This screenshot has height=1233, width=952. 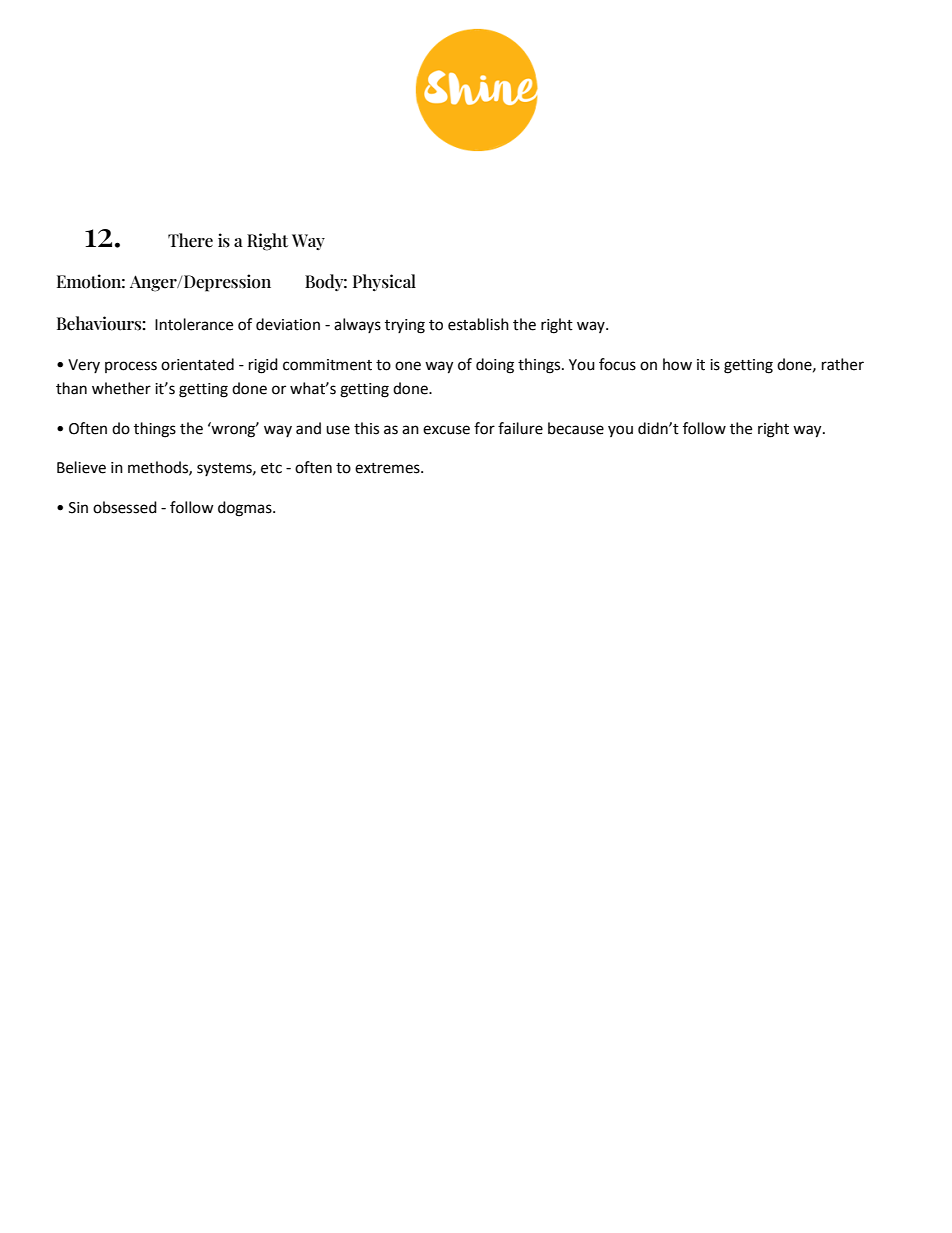 I want to click on There, so click(x=190, y=240).
